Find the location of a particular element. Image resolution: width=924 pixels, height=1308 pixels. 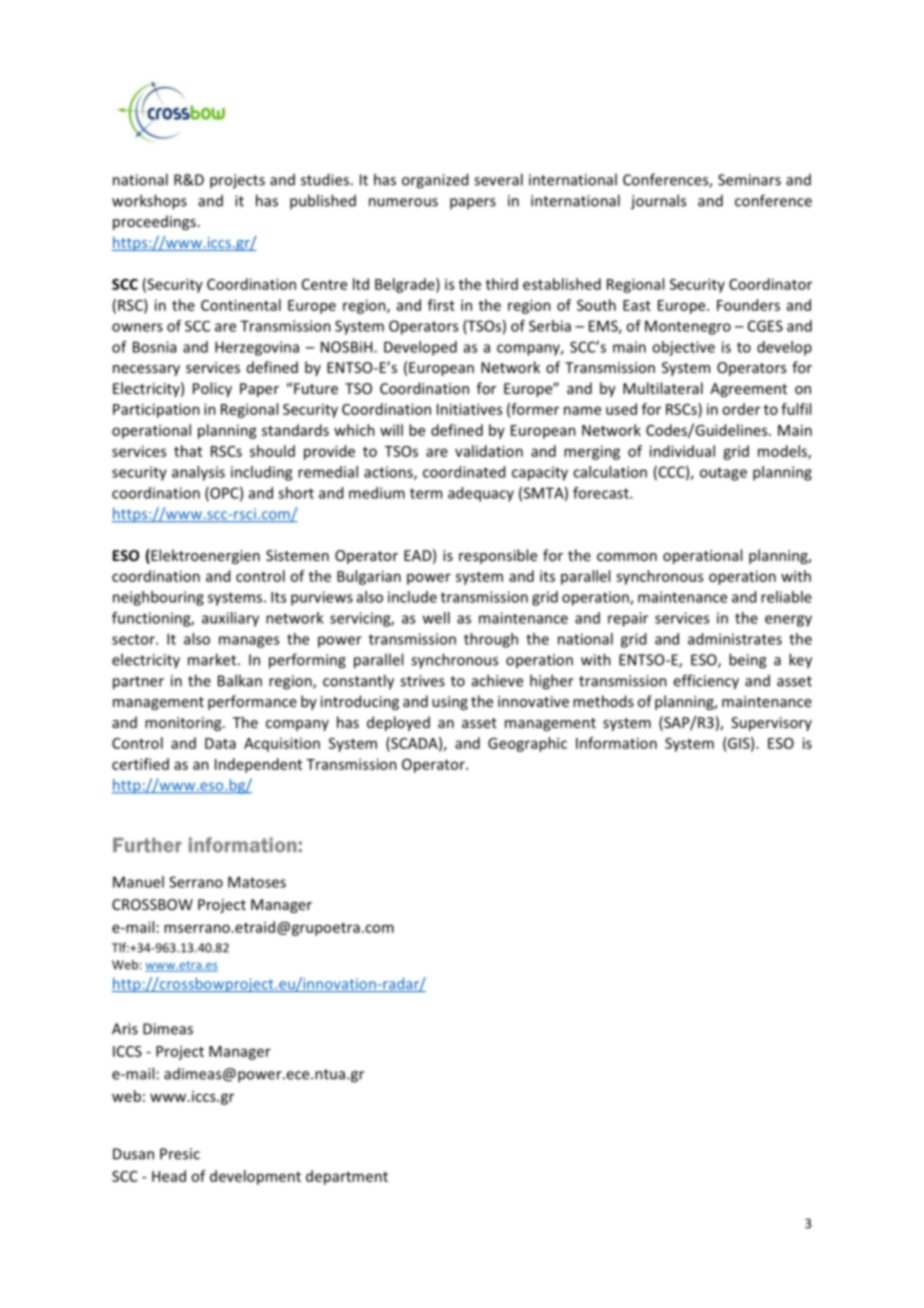

efficiency is located at coordinates (706, 682).
